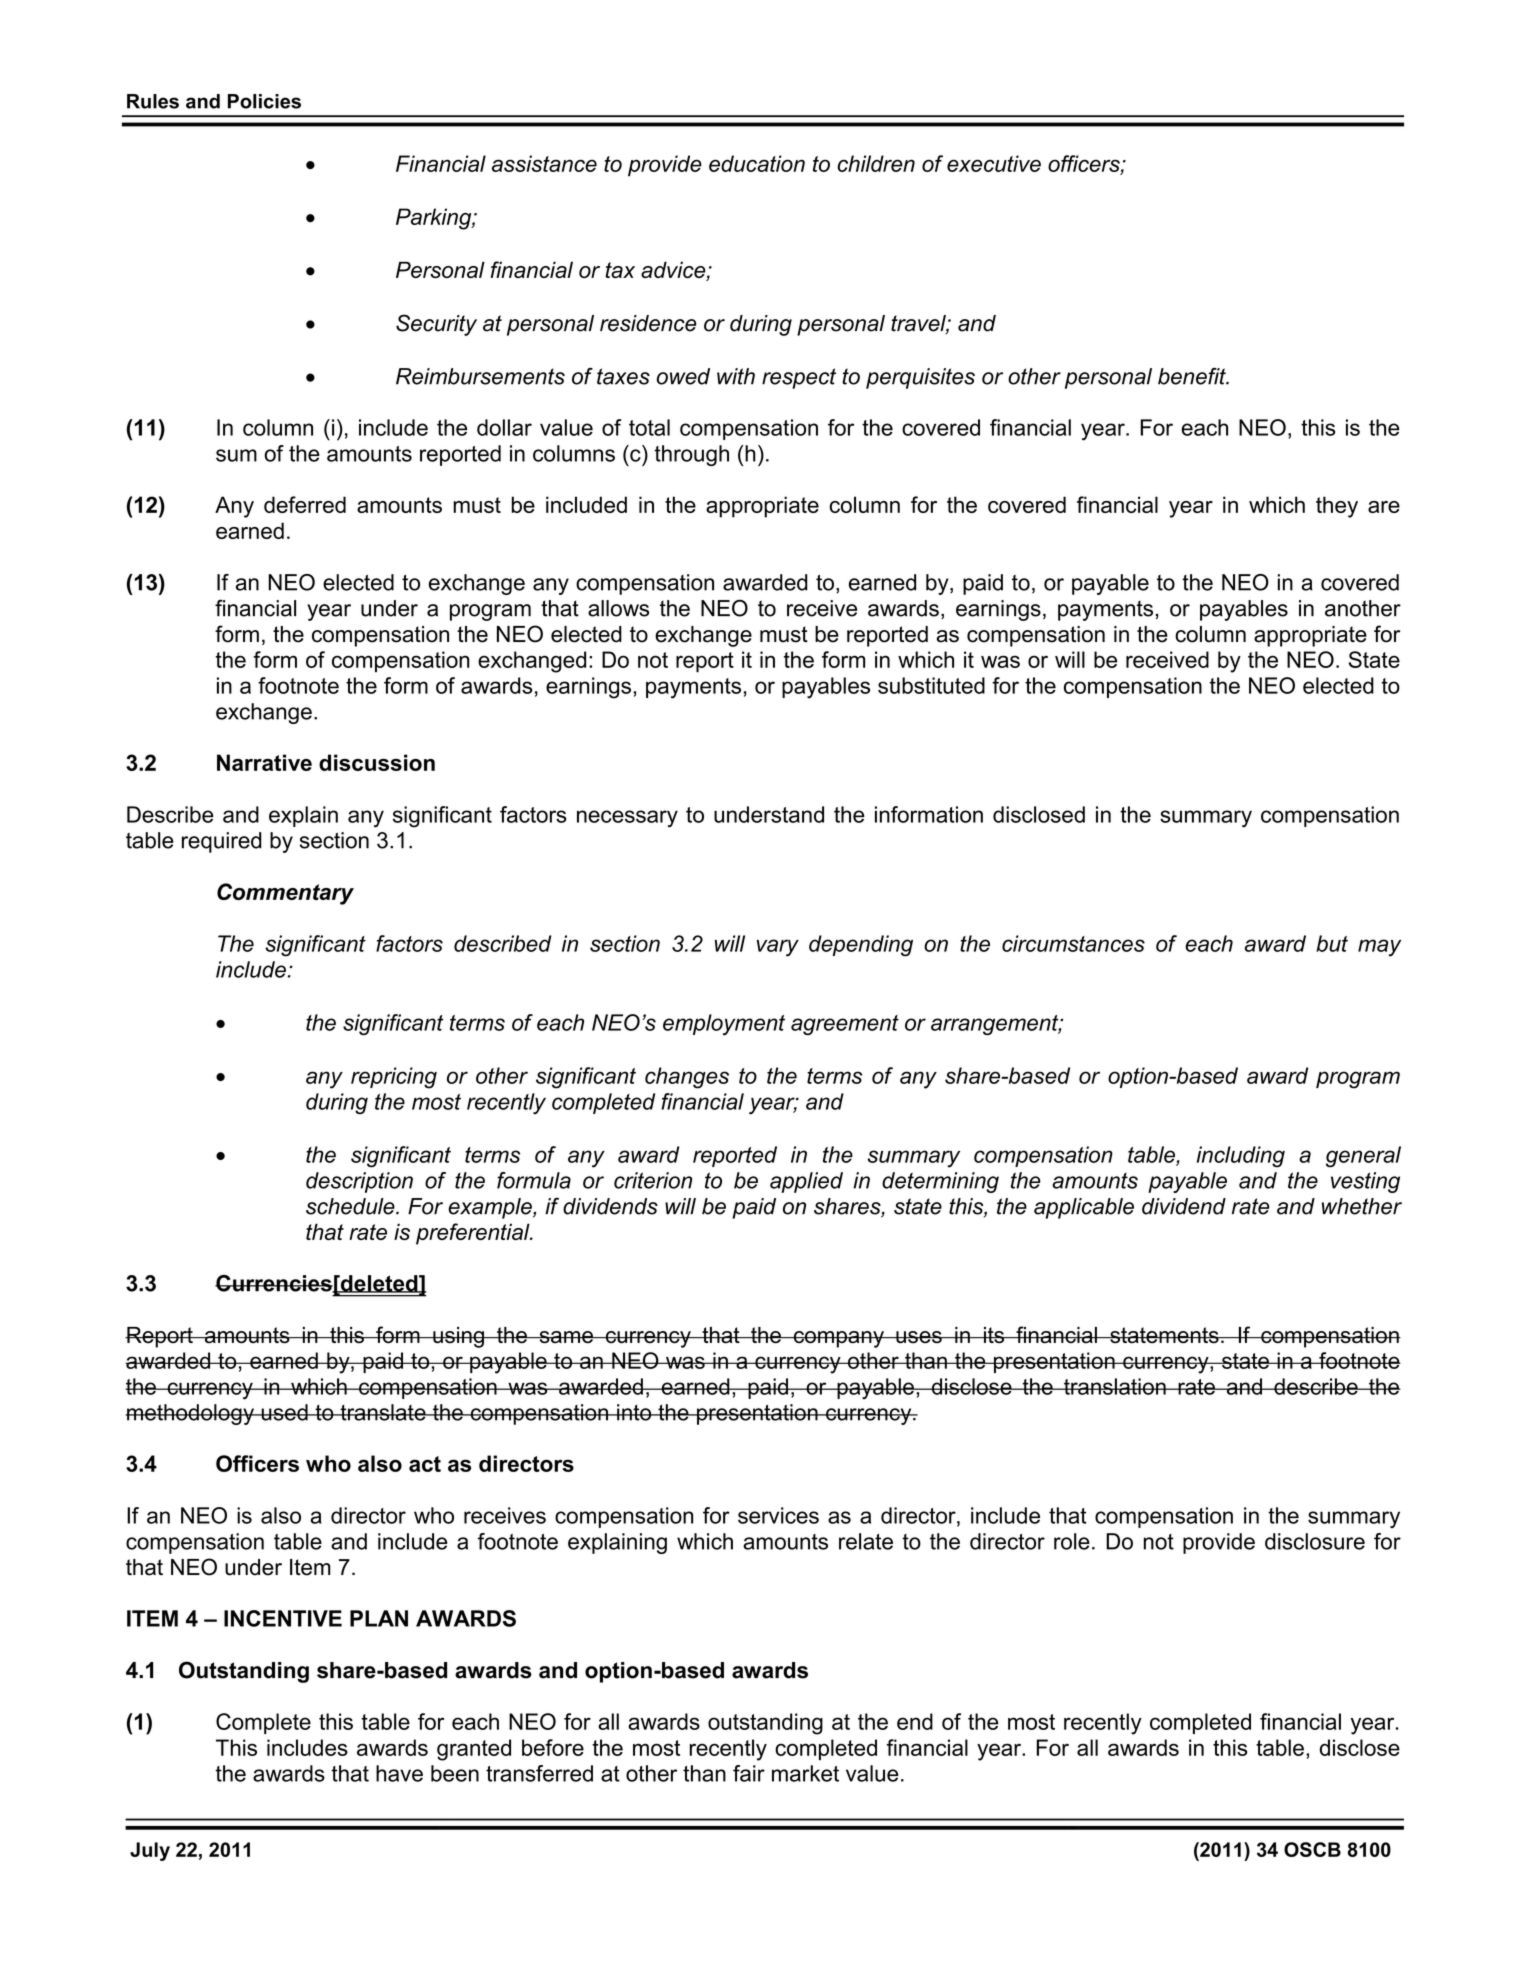  I want to click on education, so click(757, 163).
